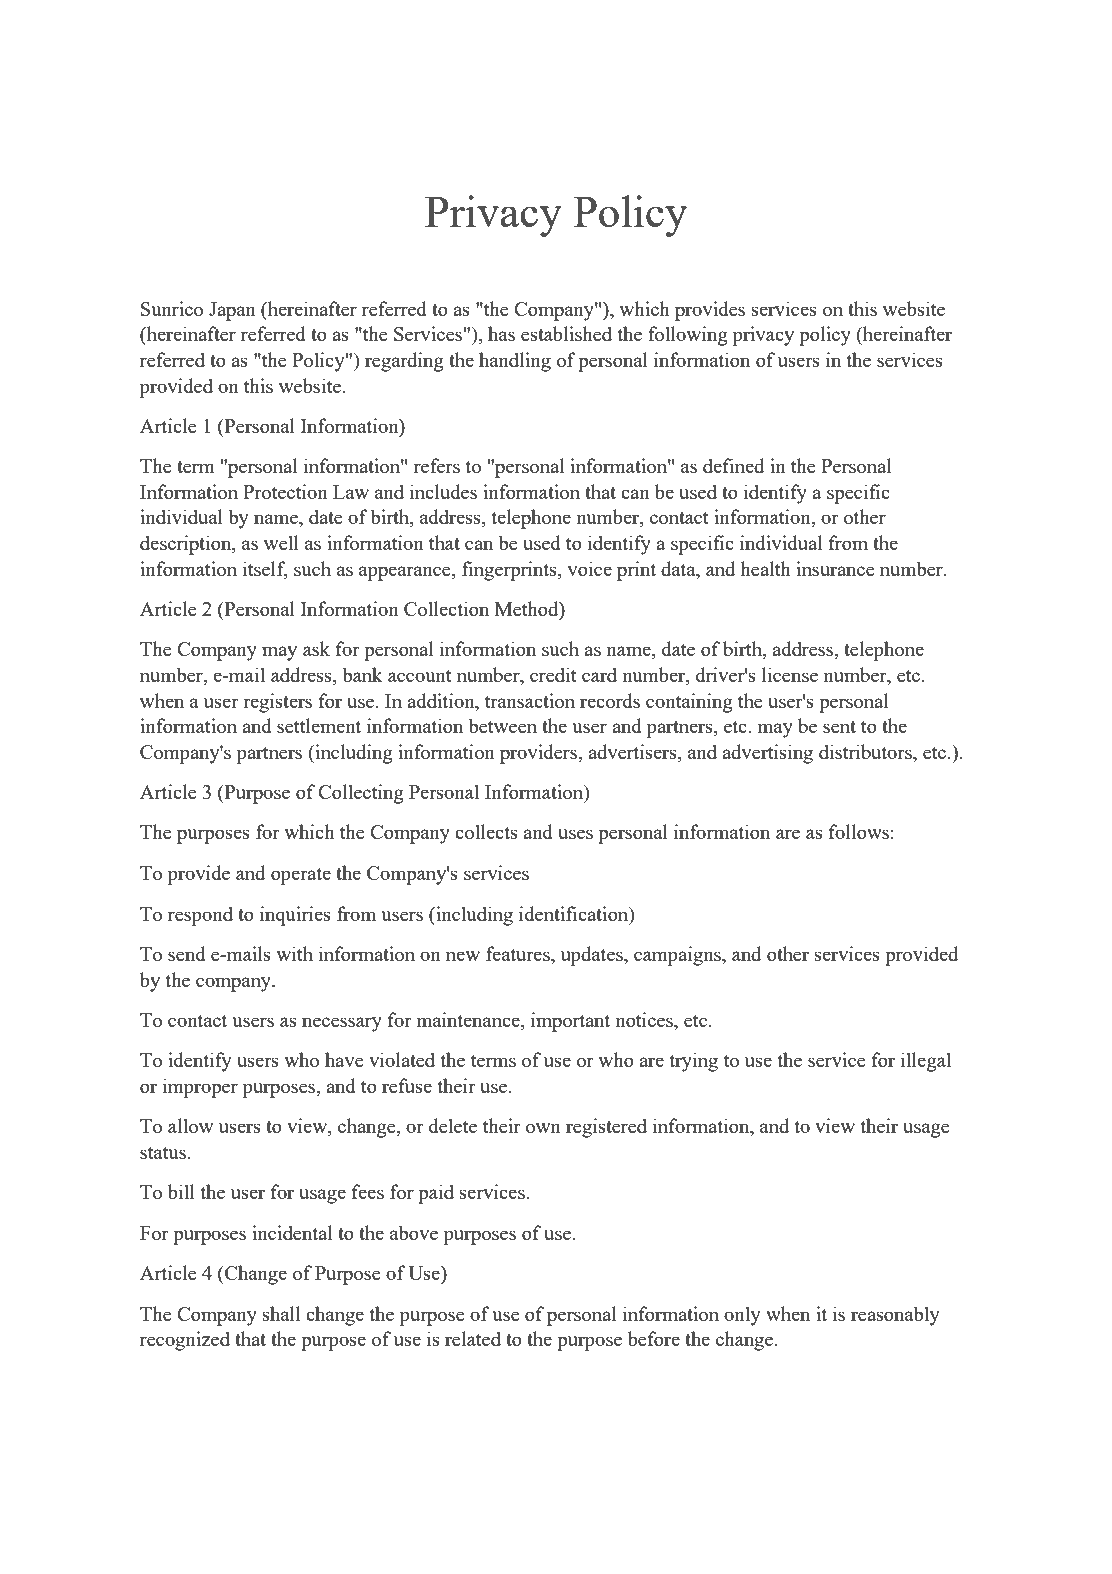  Describe the element at coordinates (281, 1313) in the screenshot. I see `shall` at that location.
